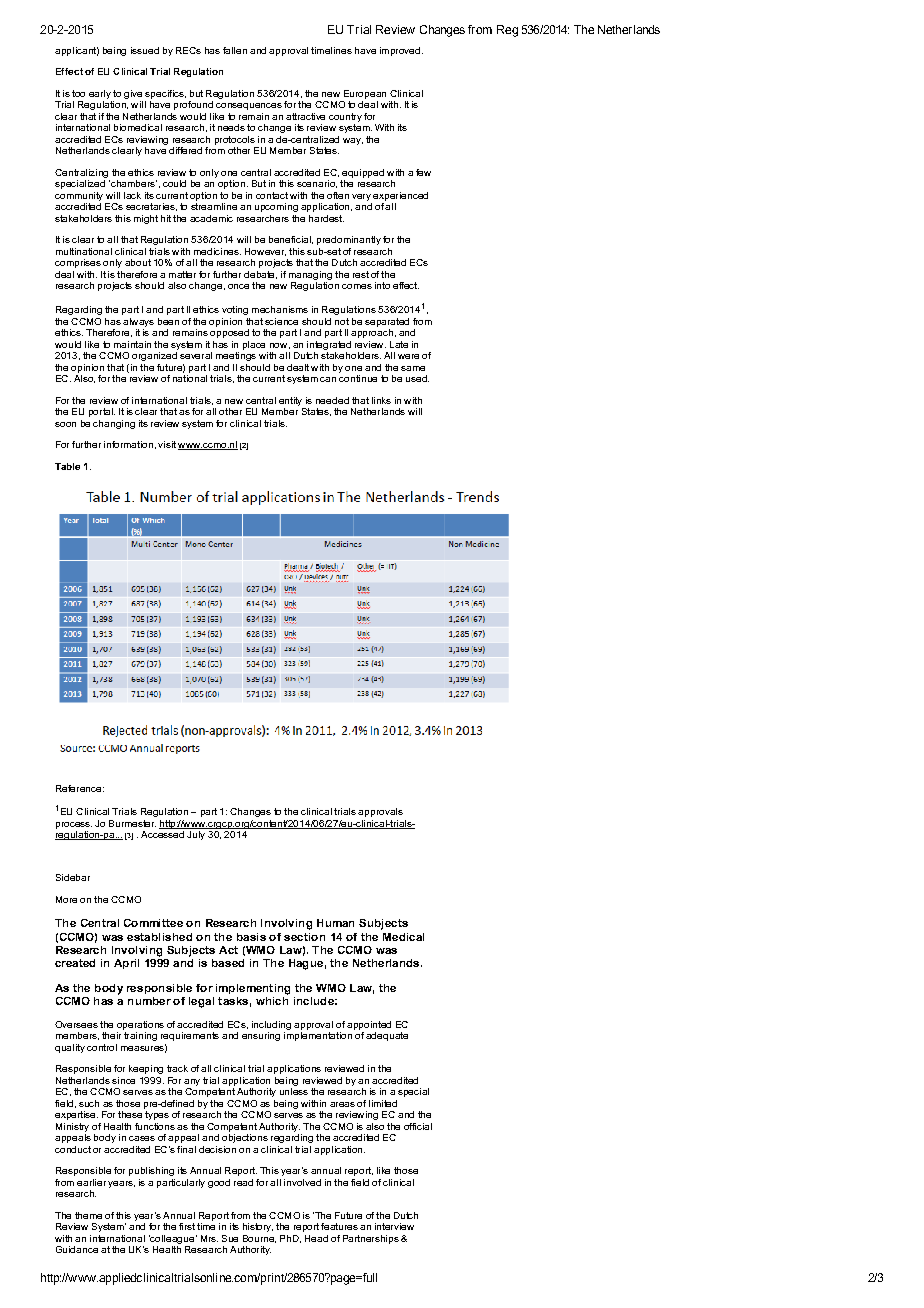  I want to click on information, so click(128, 444).
